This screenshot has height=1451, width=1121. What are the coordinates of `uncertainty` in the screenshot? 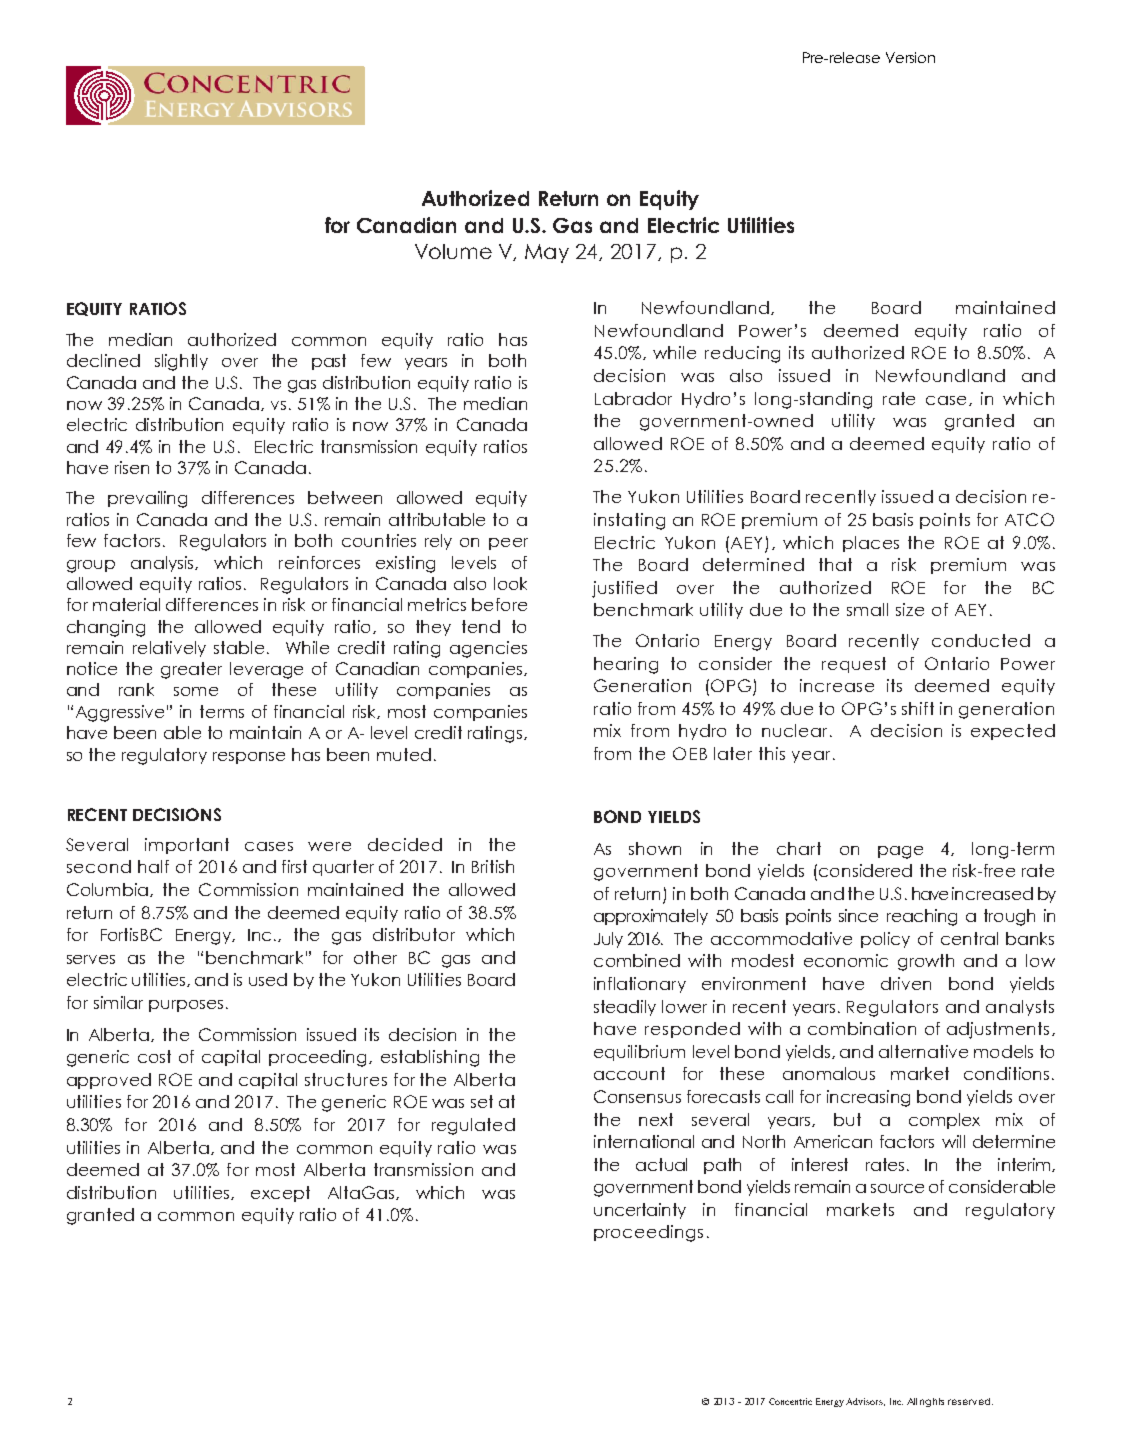 It's located at (640, 1211).
